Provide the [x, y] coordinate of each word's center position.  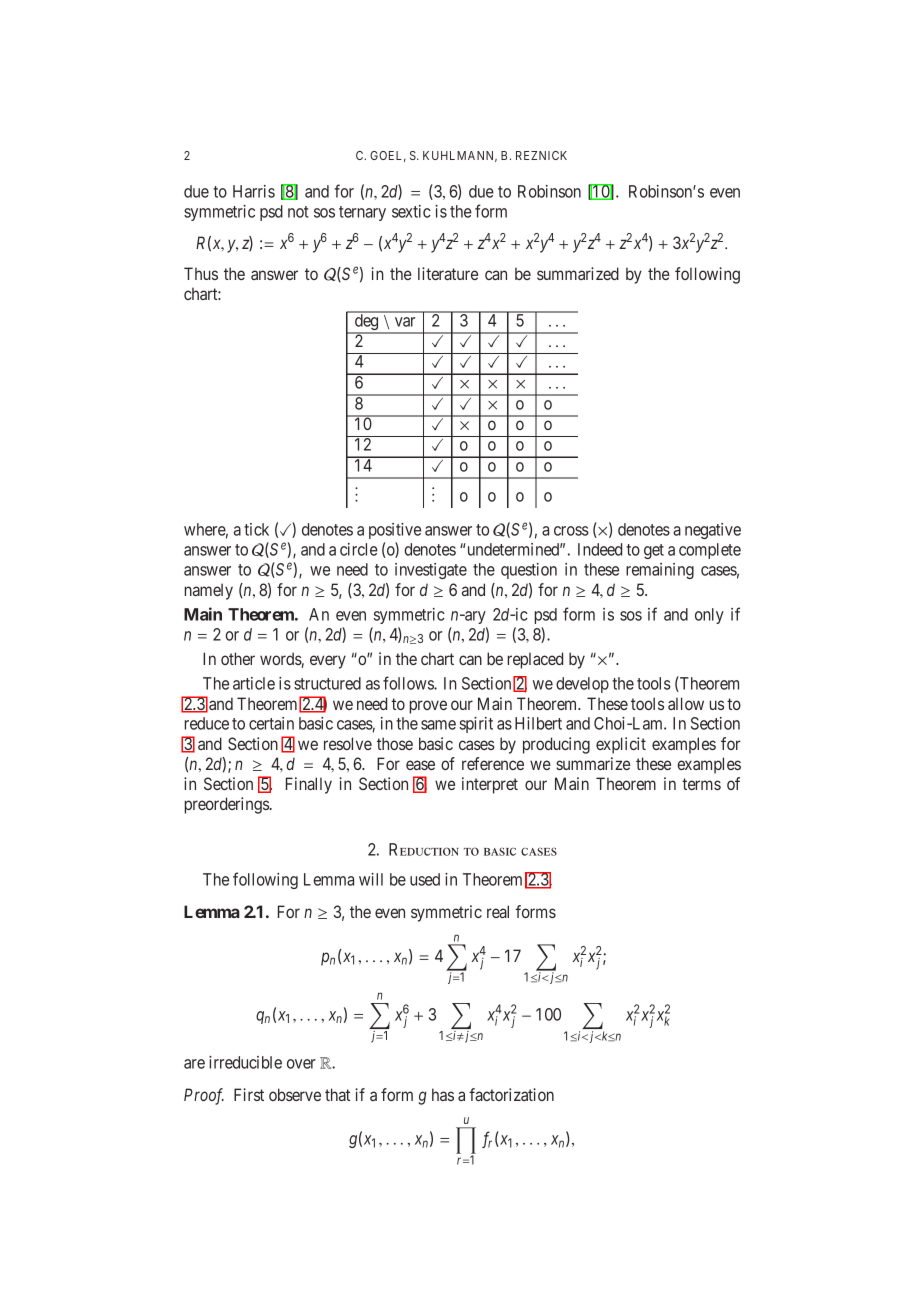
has [443, 1094]
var [405, 322]
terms [701, 784]
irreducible [245, 1062]
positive [395, 531]
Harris [254, 191]
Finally [309, 785]
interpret [490, 785]
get [654, 551]
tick [256, 529]
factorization [511, 1094]
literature [448, 273]
